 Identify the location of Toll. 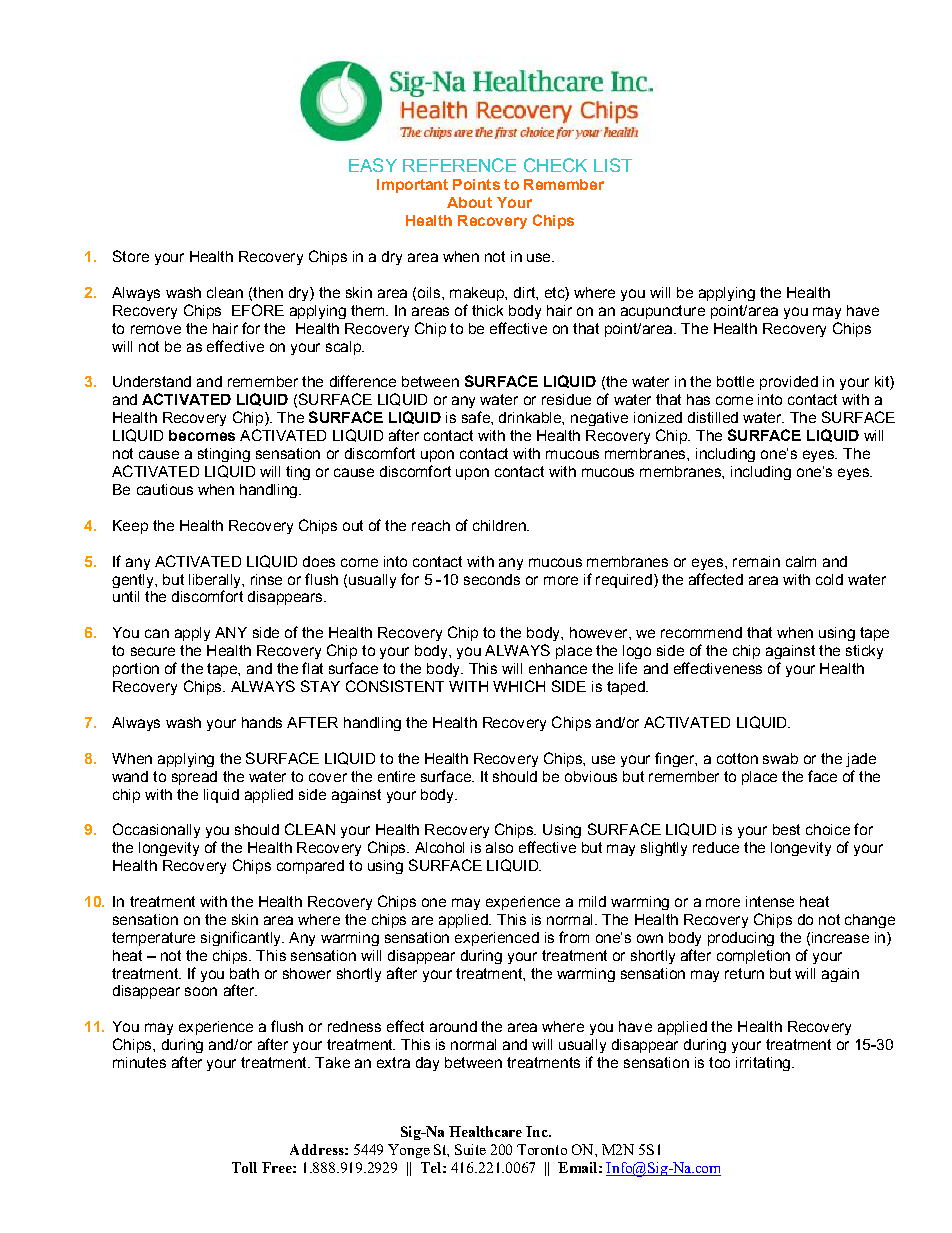
(244, 1167).
